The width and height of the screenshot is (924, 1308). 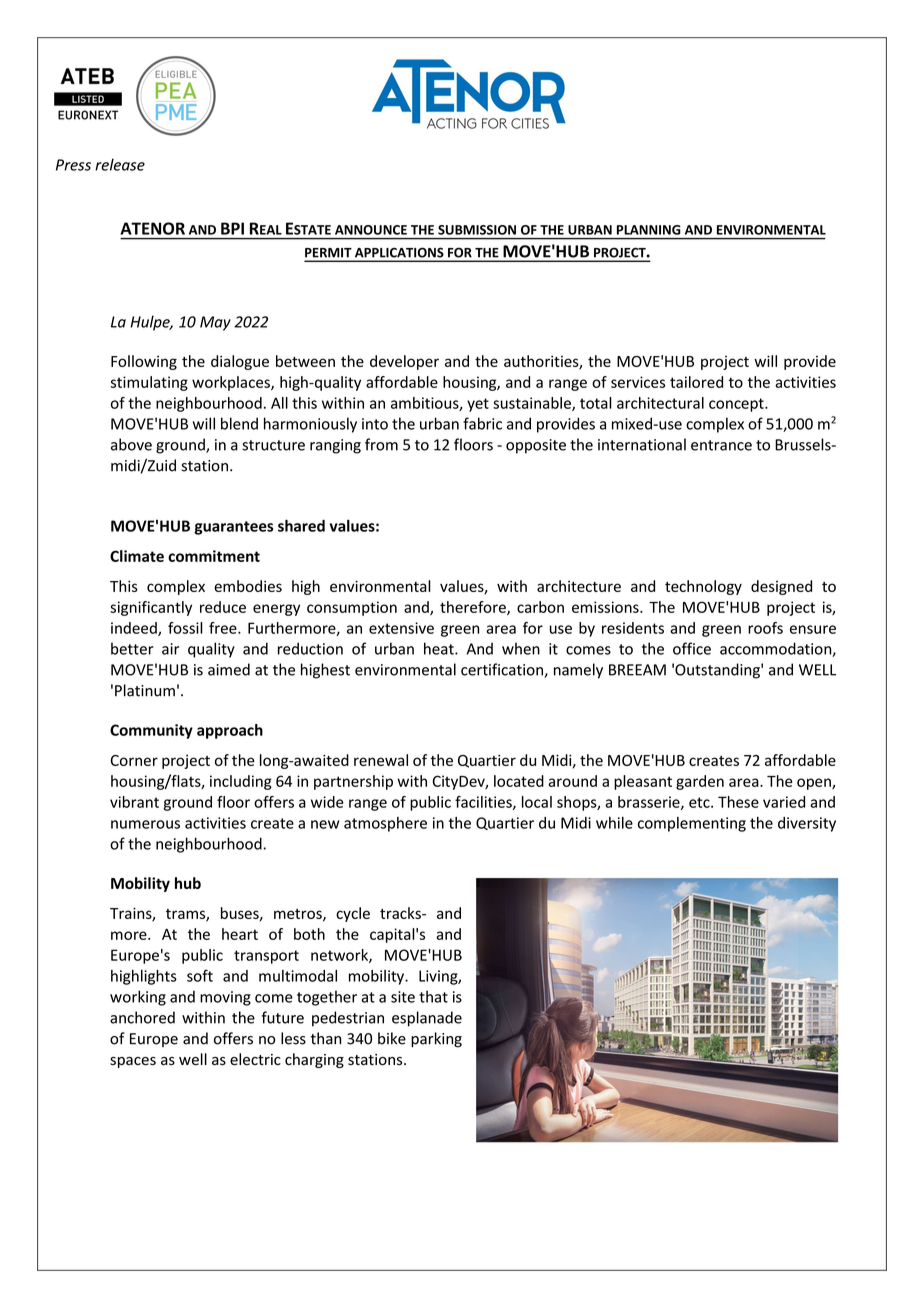 What do you see at coordinates (120, 164) in the screenshot?
I see `release` at bounding box center [120, 164].
